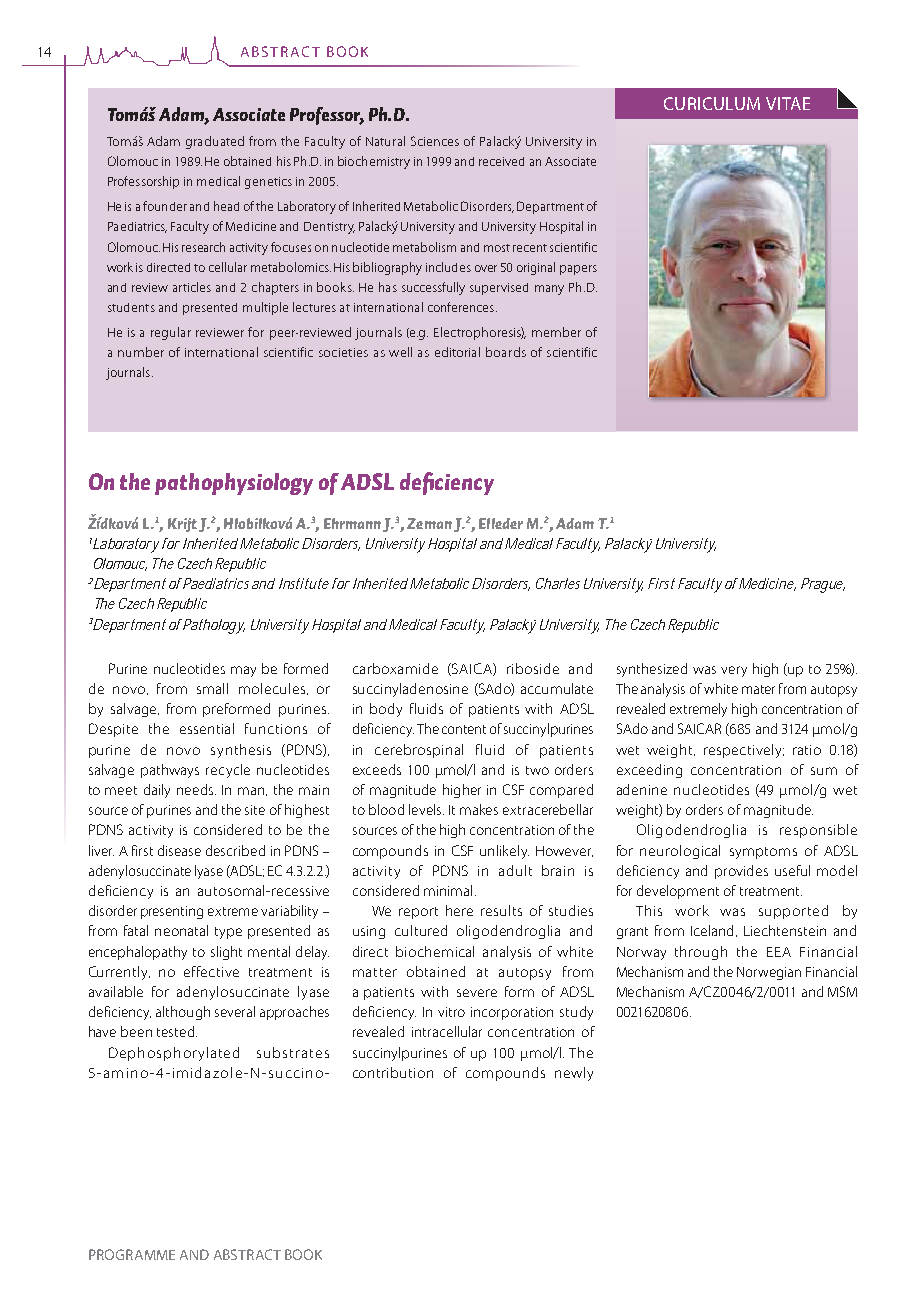  I want to click on PROGRAMME, so click(132, 1254).
